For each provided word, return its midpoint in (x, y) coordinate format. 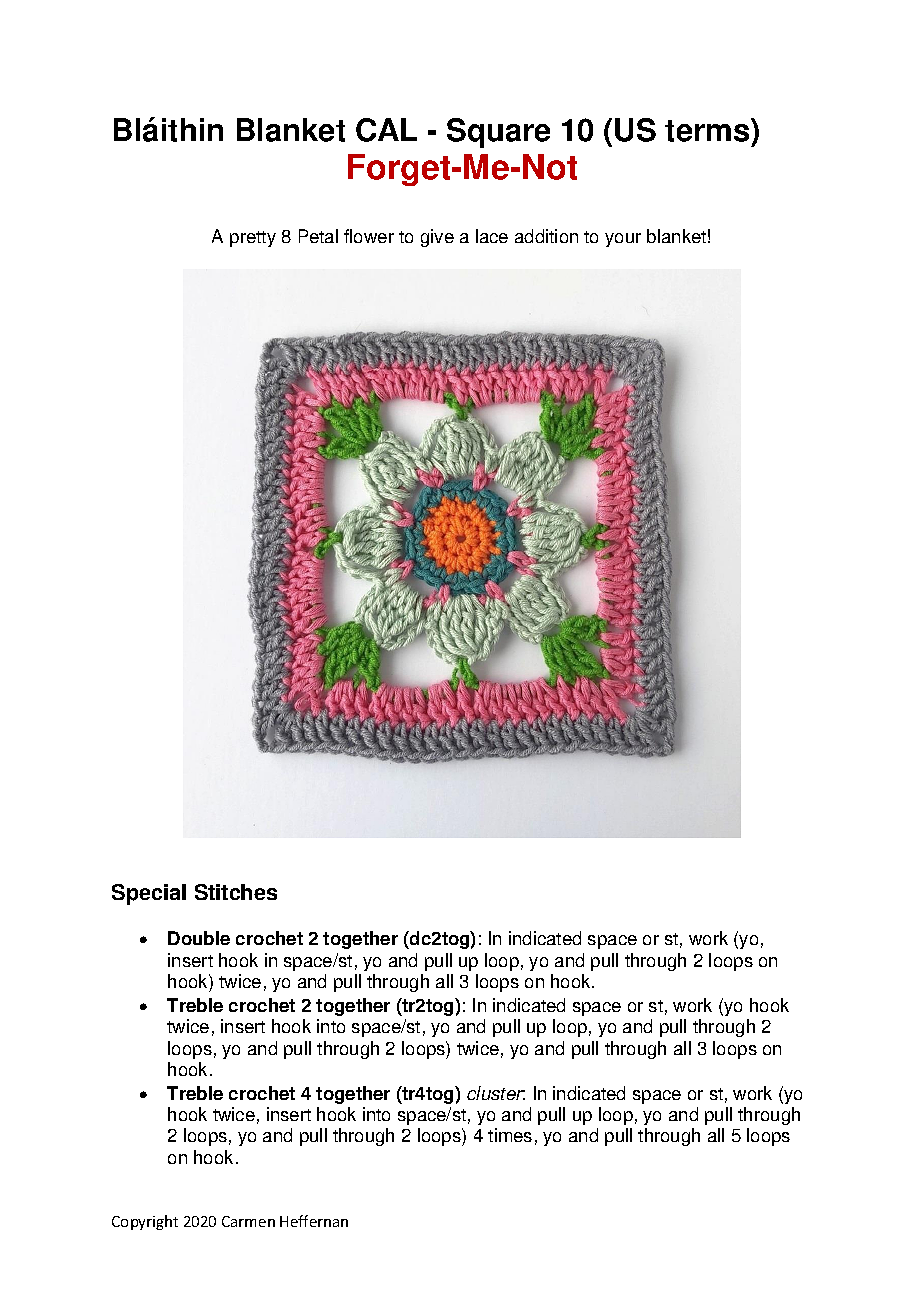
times (510, 1135)
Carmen (248, 1221)
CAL (386, 130)
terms (708, 130)
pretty (253, 239)
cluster (496, 1093)
